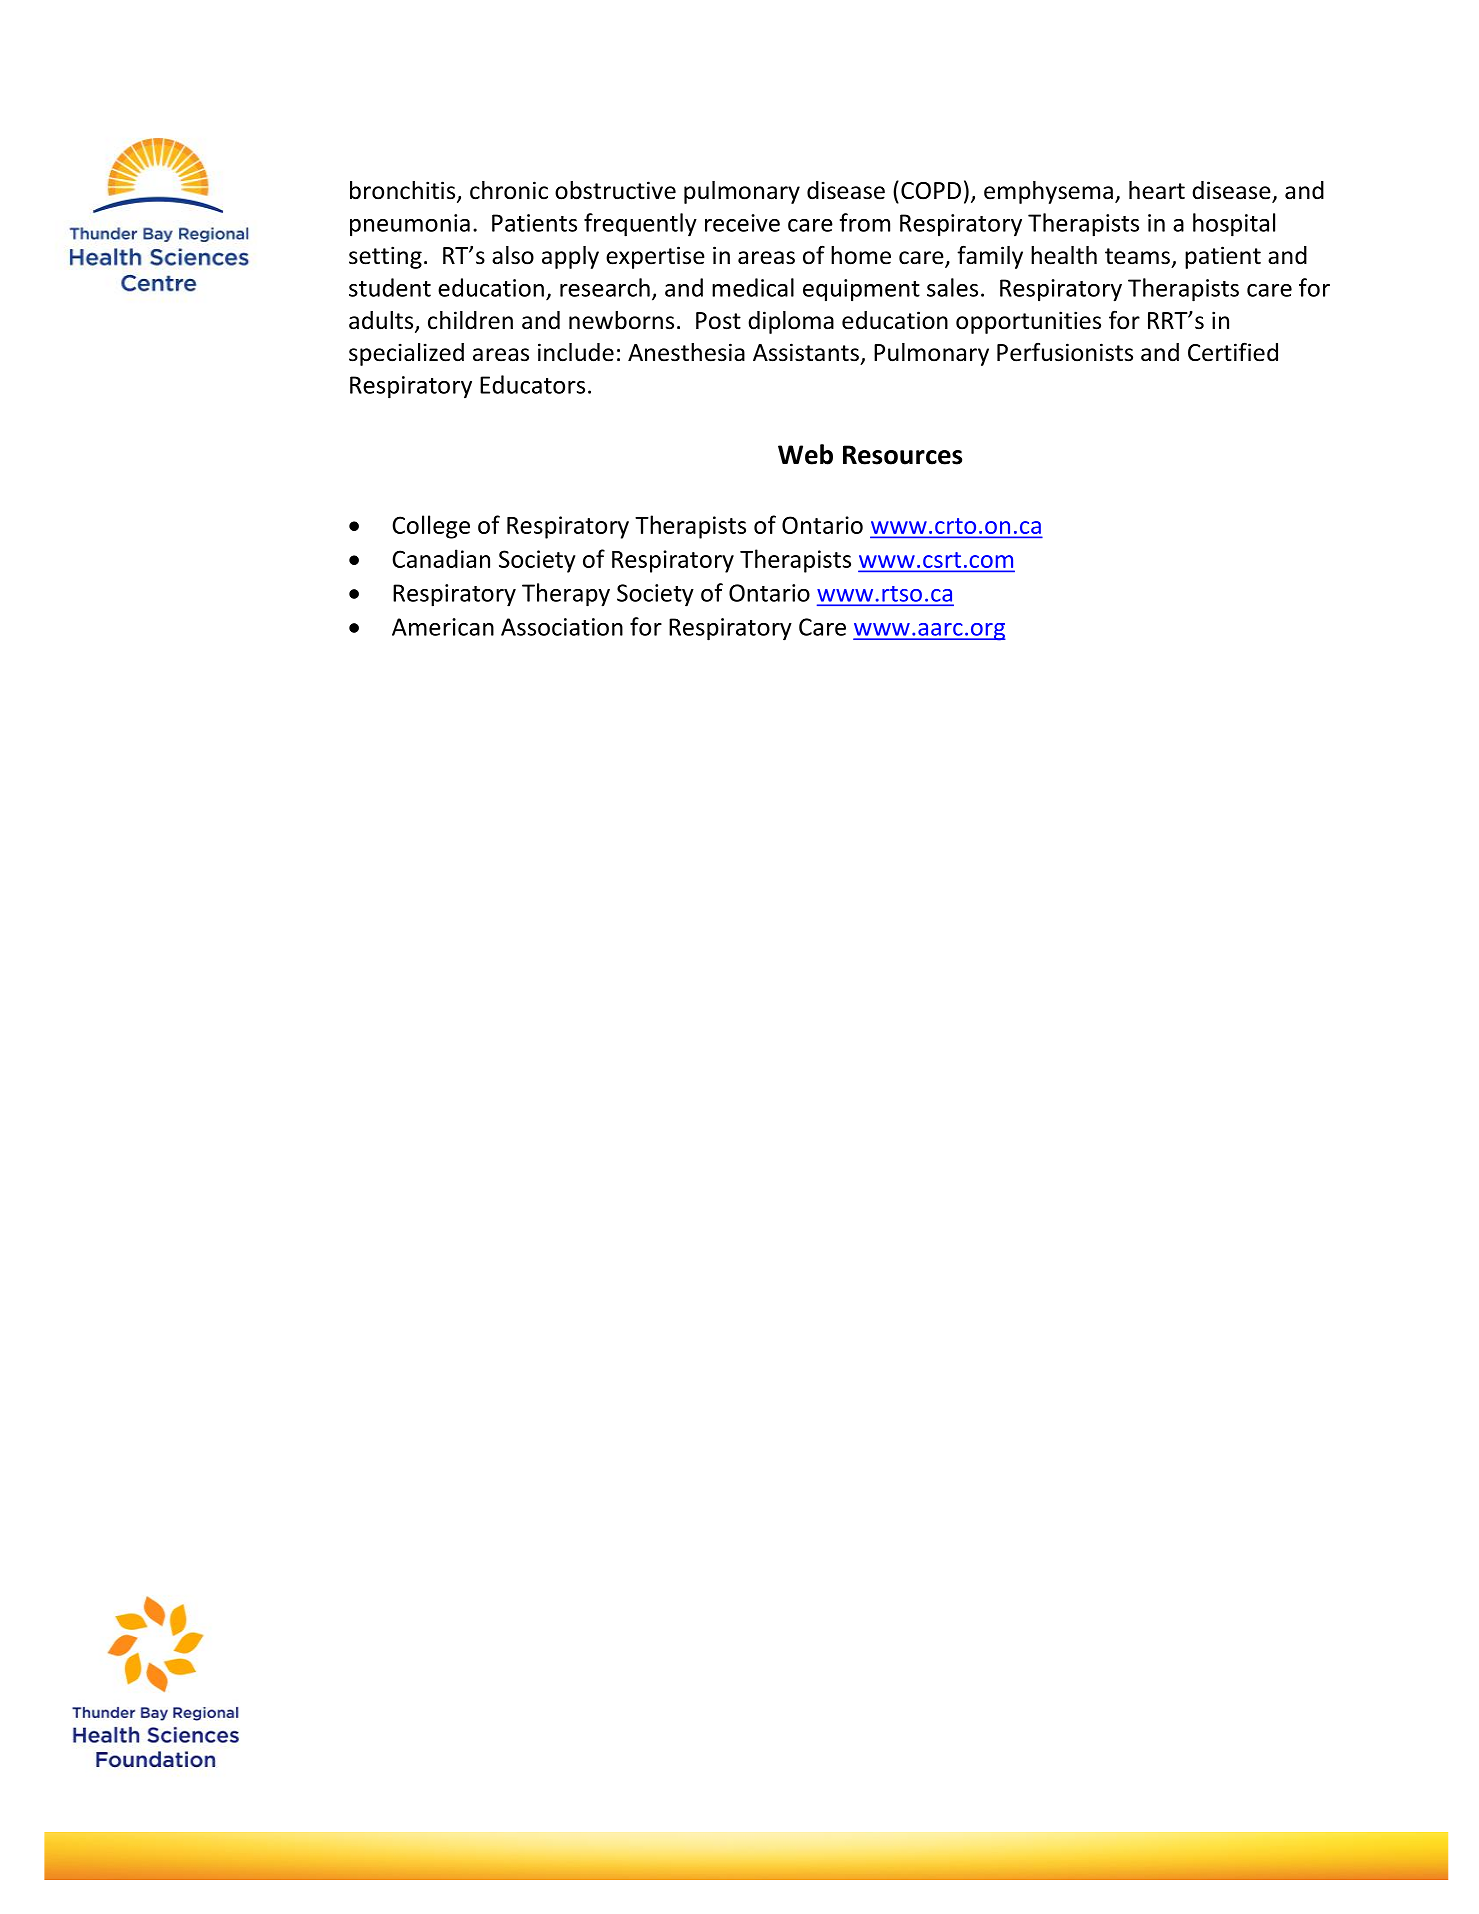  I want to click on Certified, so click(1233, 352).
